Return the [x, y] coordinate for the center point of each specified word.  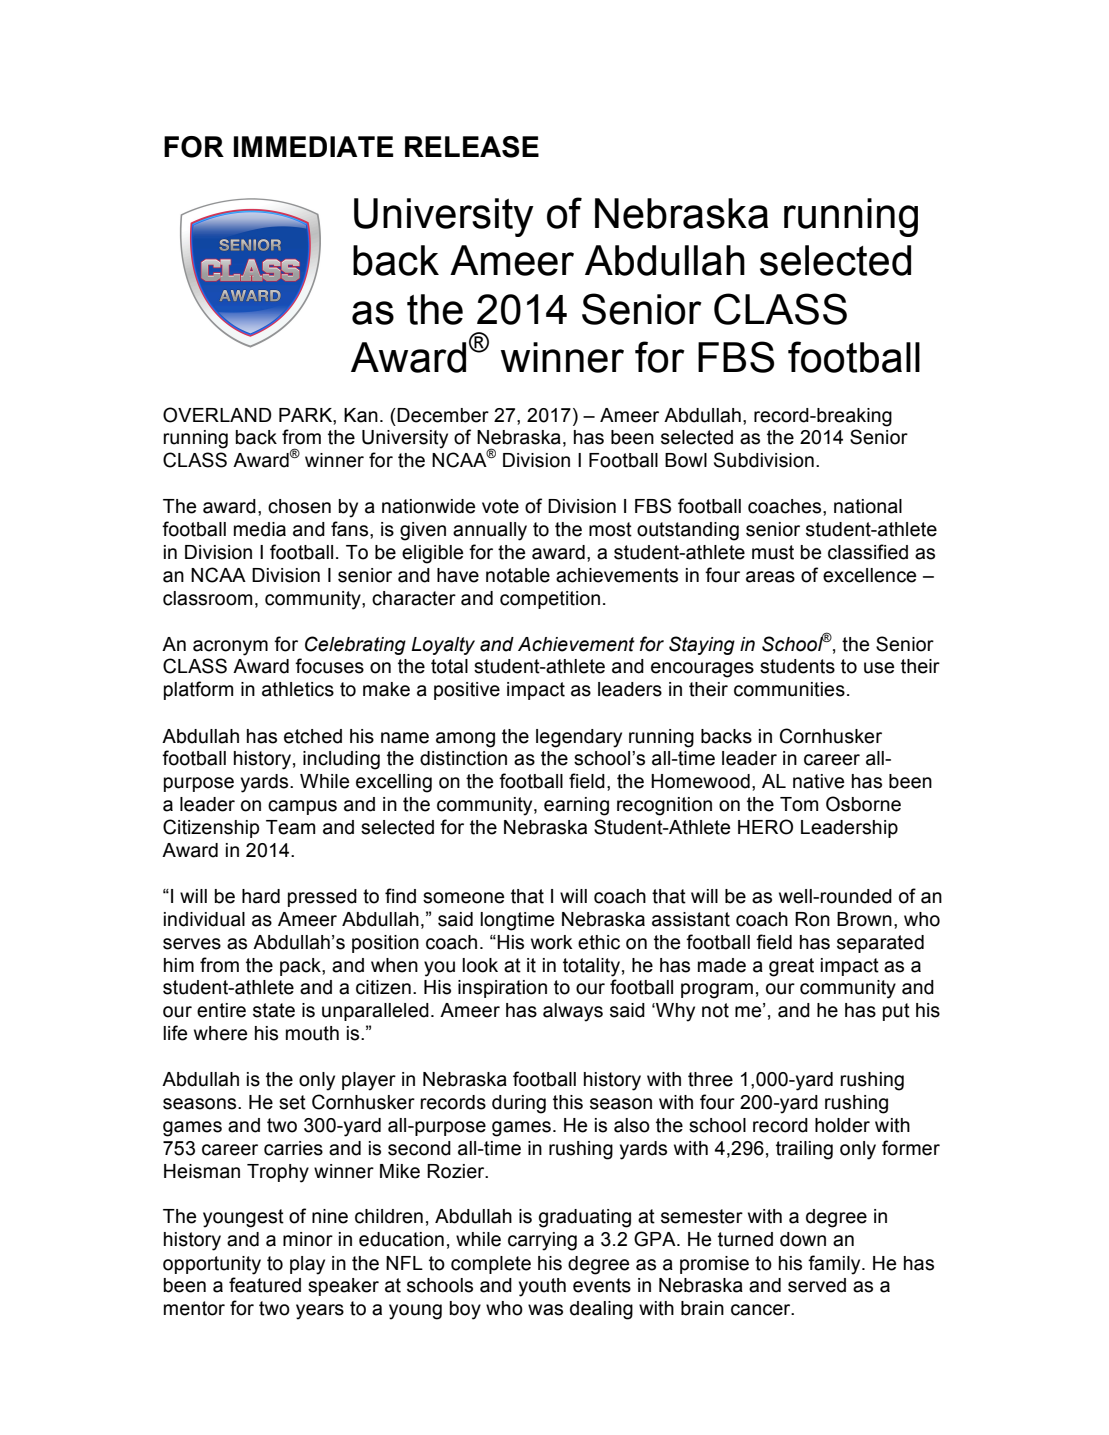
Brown [864, 919]
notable [518, 575]
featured [265, 1285]
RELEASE [472, 147]
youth [542, 1287]
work [552, 942]
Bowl [686, 460]
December [443, 415]
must [773, 552]
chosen [299, 506]
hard [261, 896]
